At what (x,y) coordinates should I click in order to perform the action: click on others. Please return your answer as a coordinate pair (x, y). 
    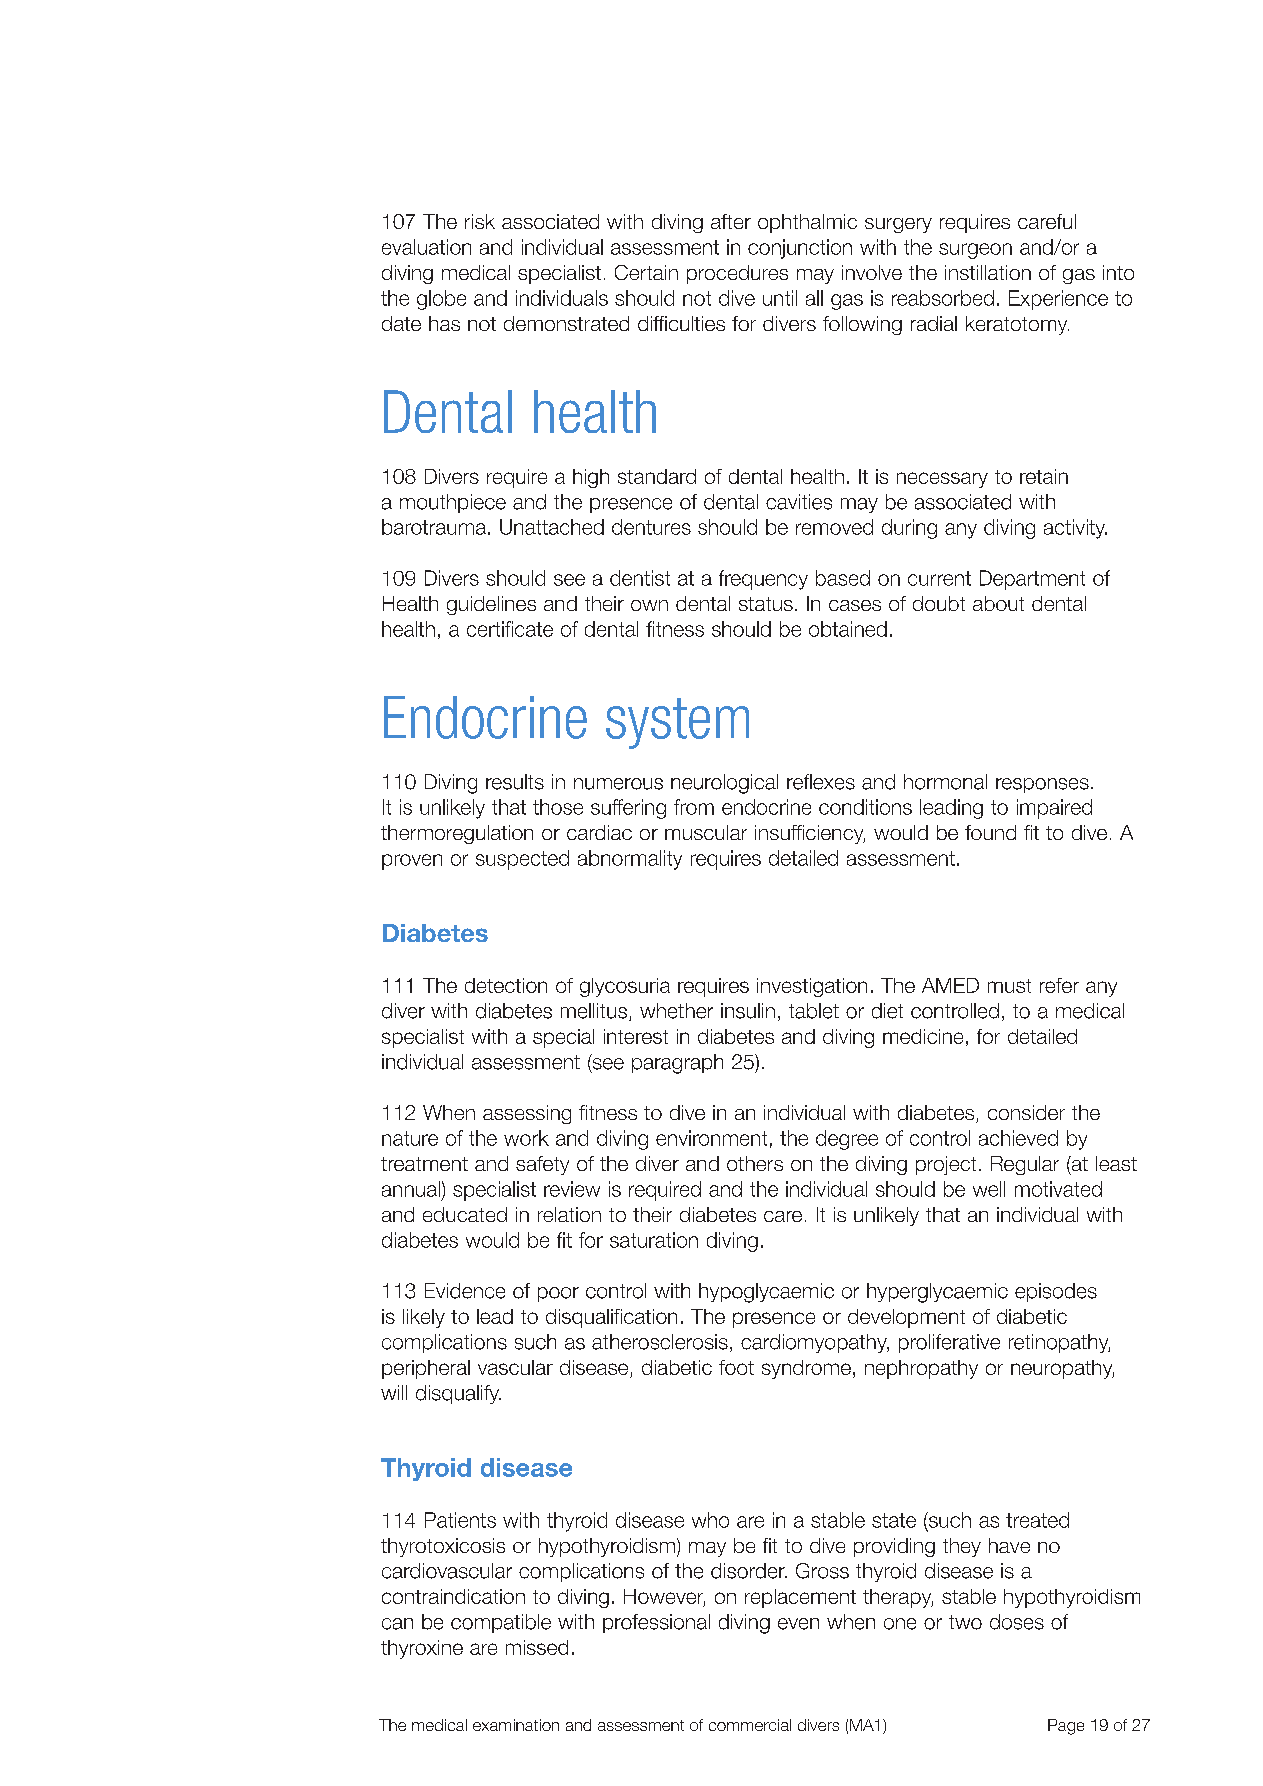
    Looking at the image, I should click on (755, 1163).
